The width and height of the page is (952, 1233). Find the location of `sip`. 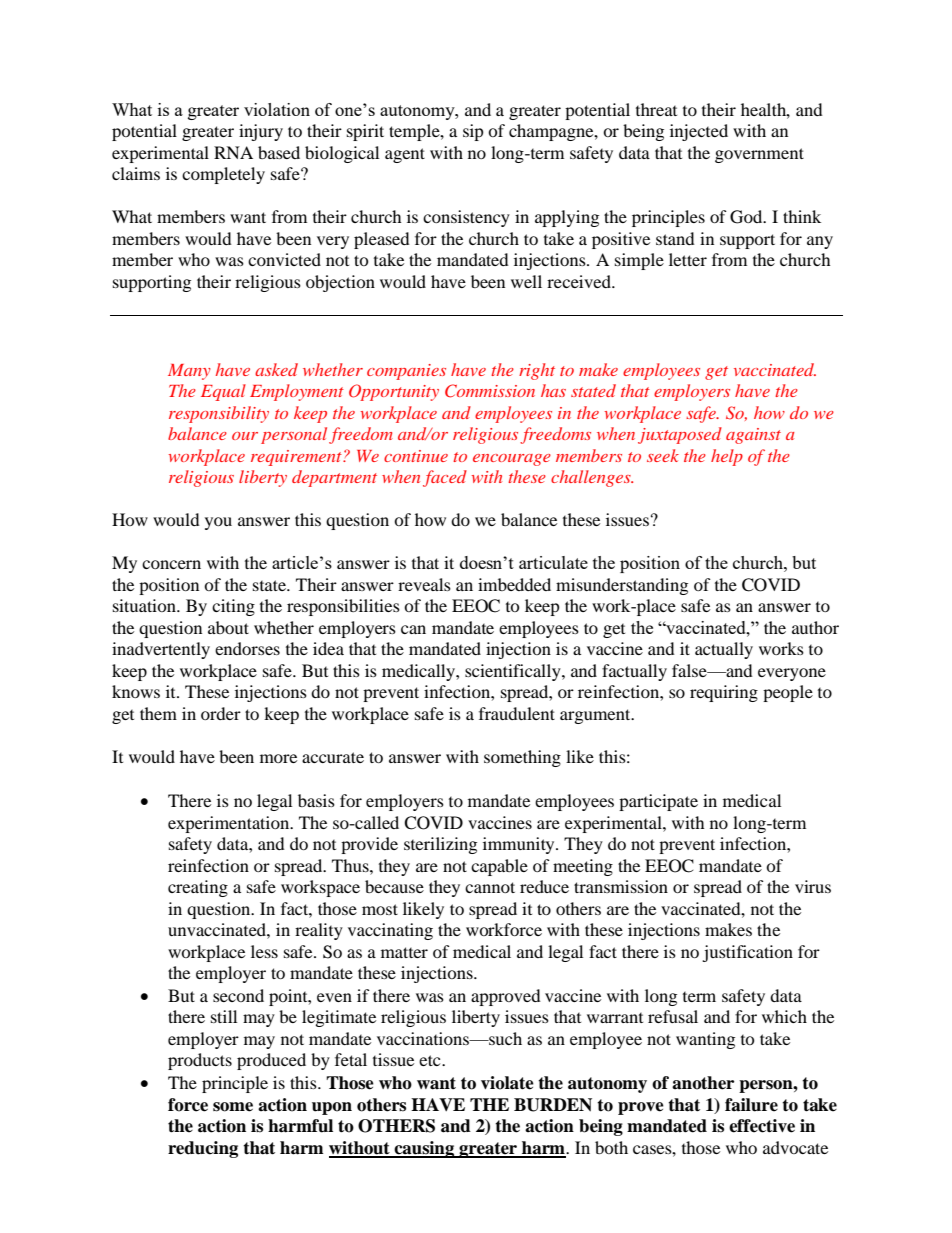

sip is located at coordinates (473, 132).
